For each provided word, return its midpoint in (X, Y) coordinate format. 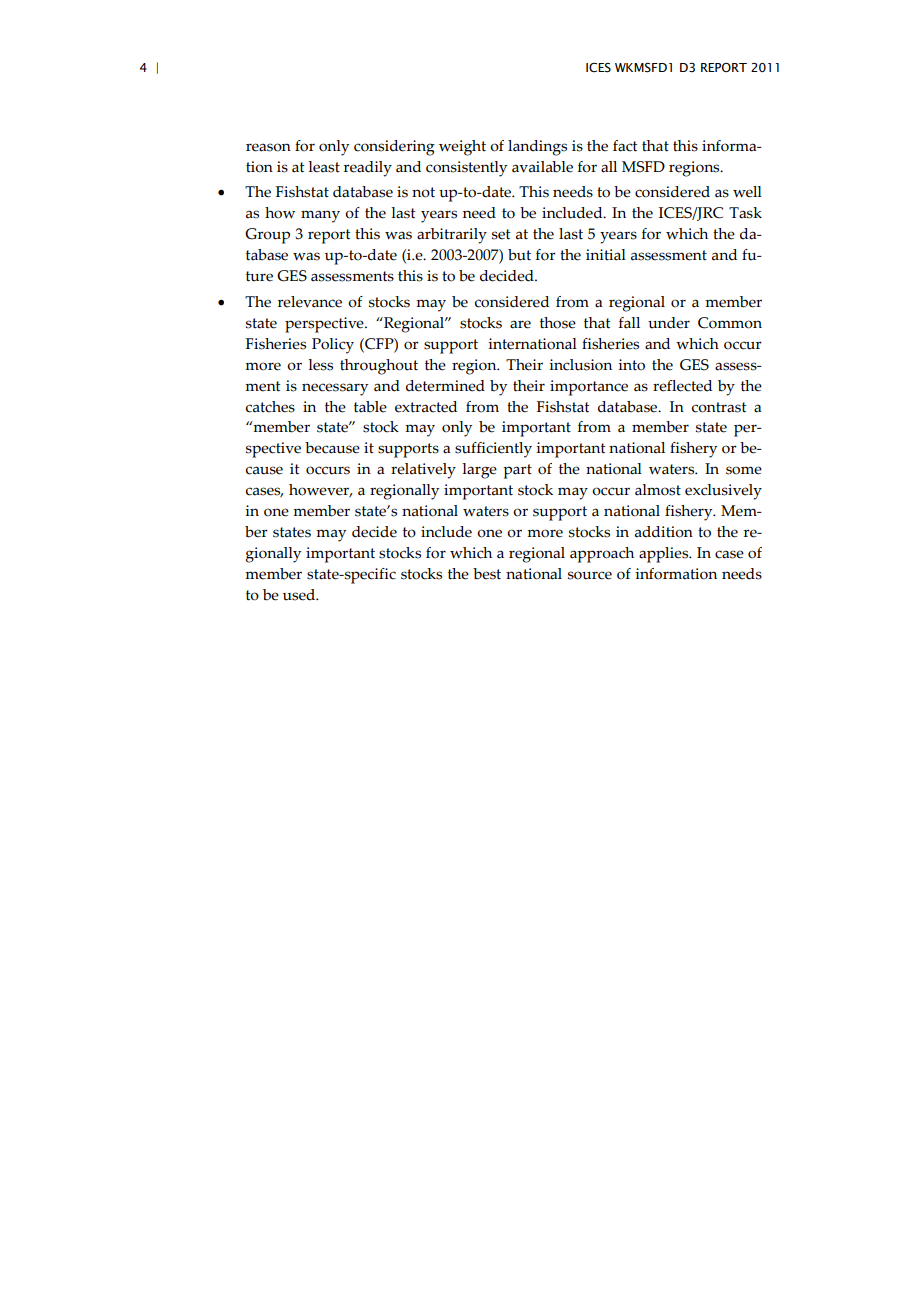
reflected (682, 386)
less (320, 365)
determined (445, 386)
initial (606, 255)
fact (625, 146)
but (519, 255)
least (324, 167)
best (487, 574)
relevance (310, 302)
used (300, 595)
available (542, 167)
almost (658, 490)
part (517, 471)
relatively (423, 471)
